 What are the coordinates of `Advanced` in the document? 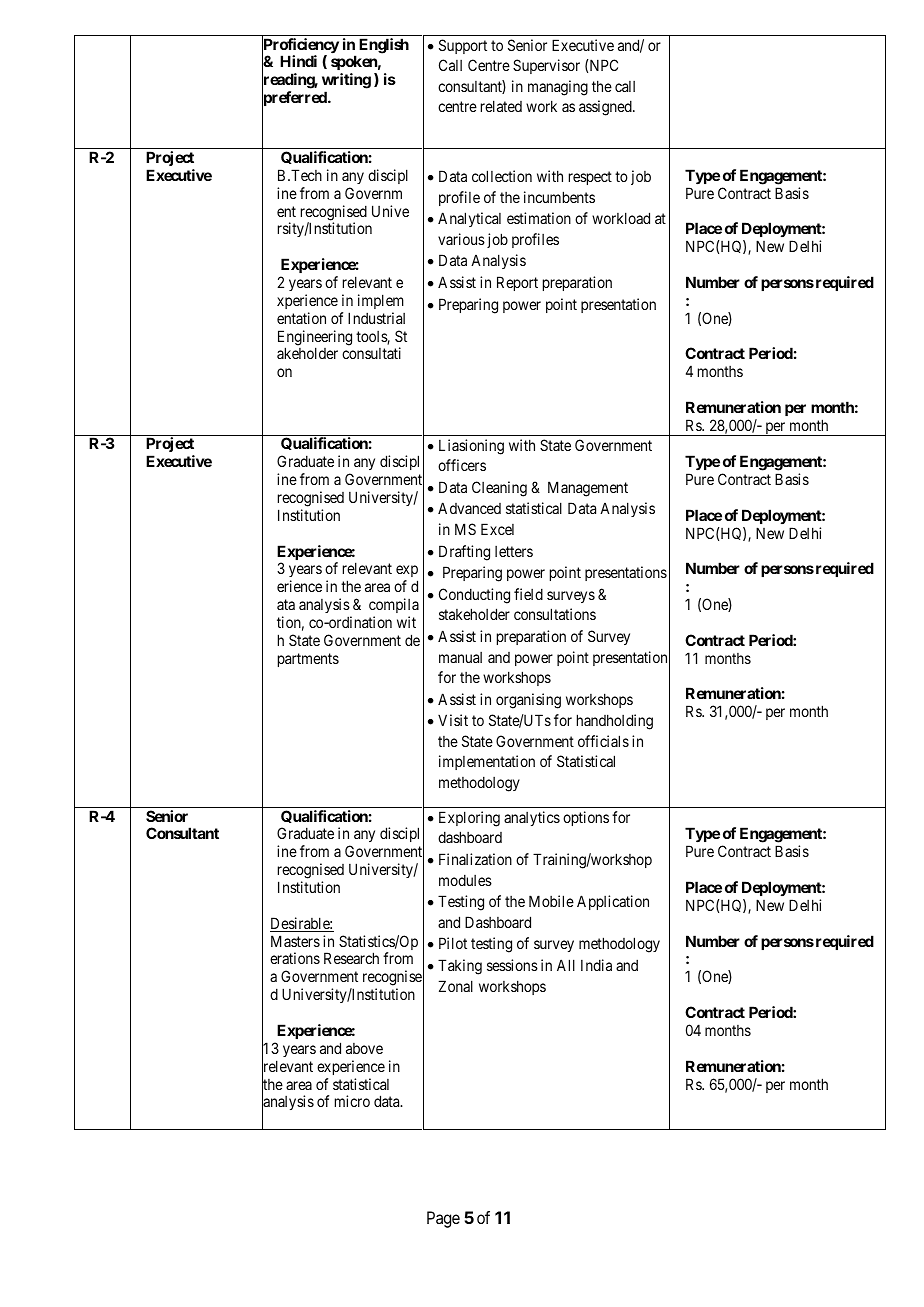 It's located at (469, 508).
